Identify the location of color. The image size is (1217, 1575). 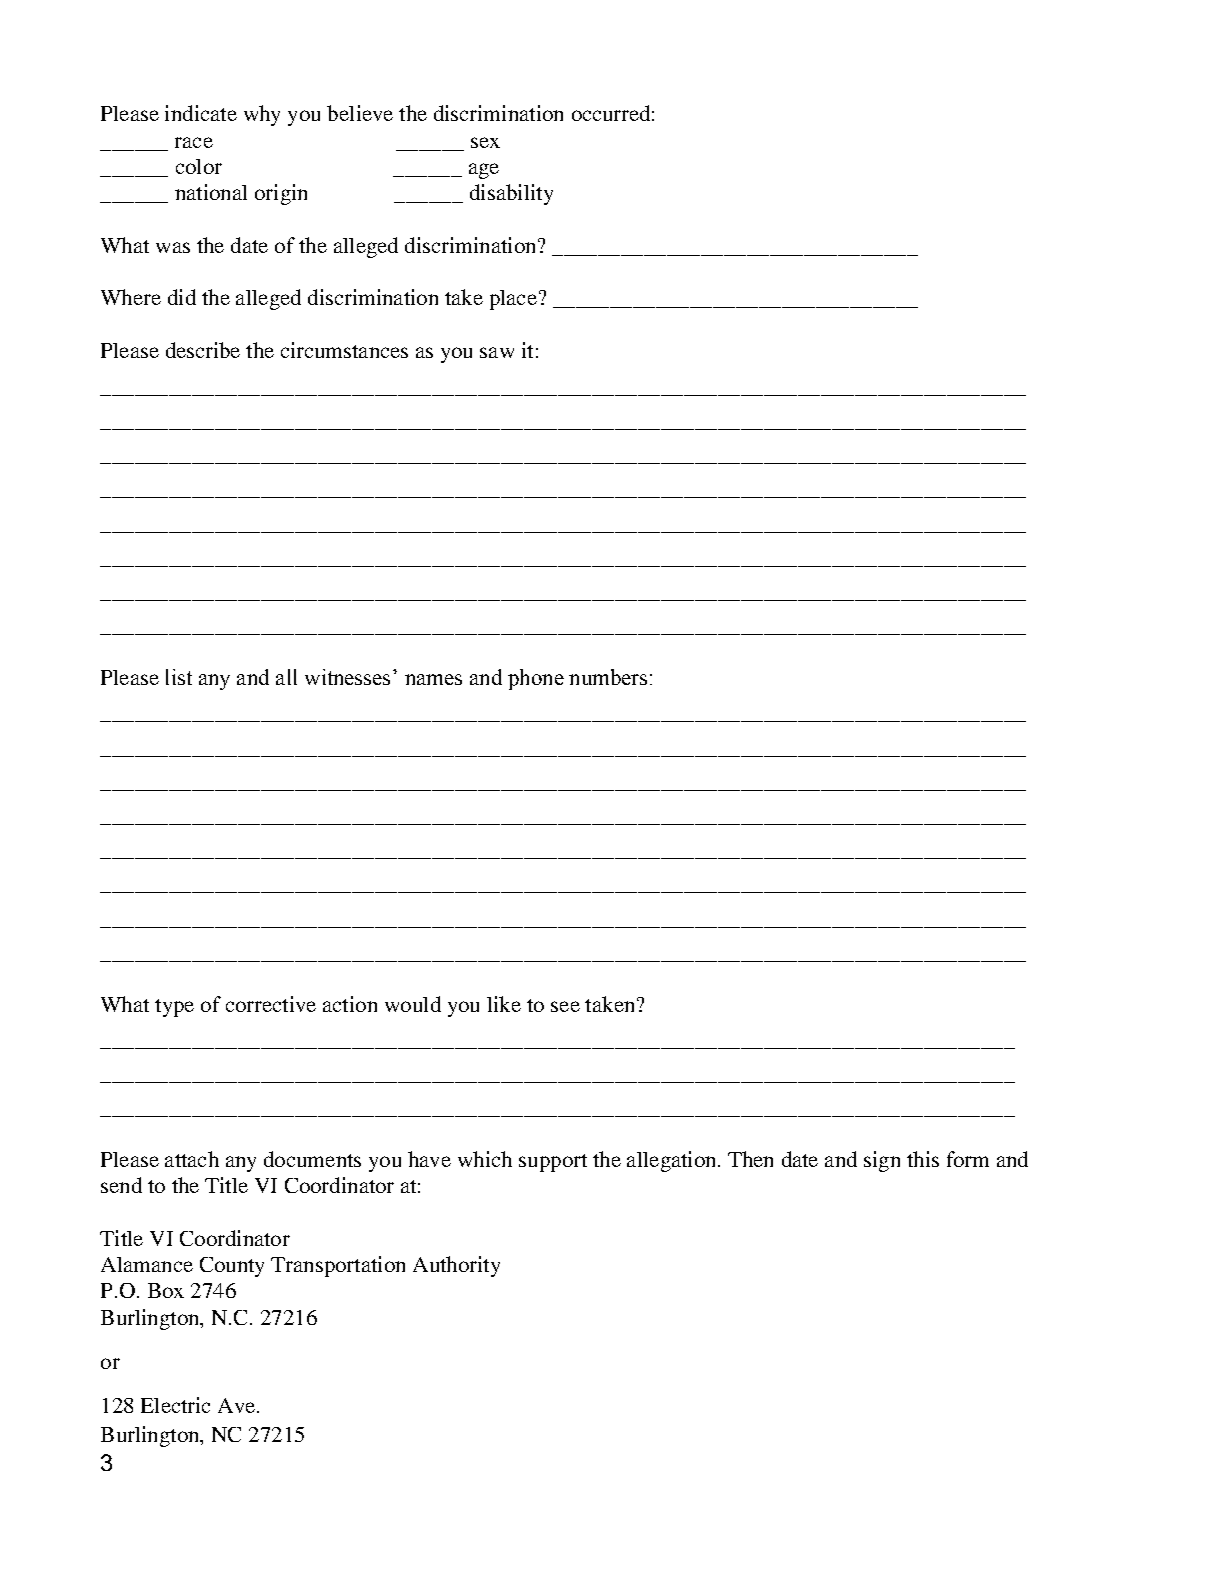
(199, 166).
